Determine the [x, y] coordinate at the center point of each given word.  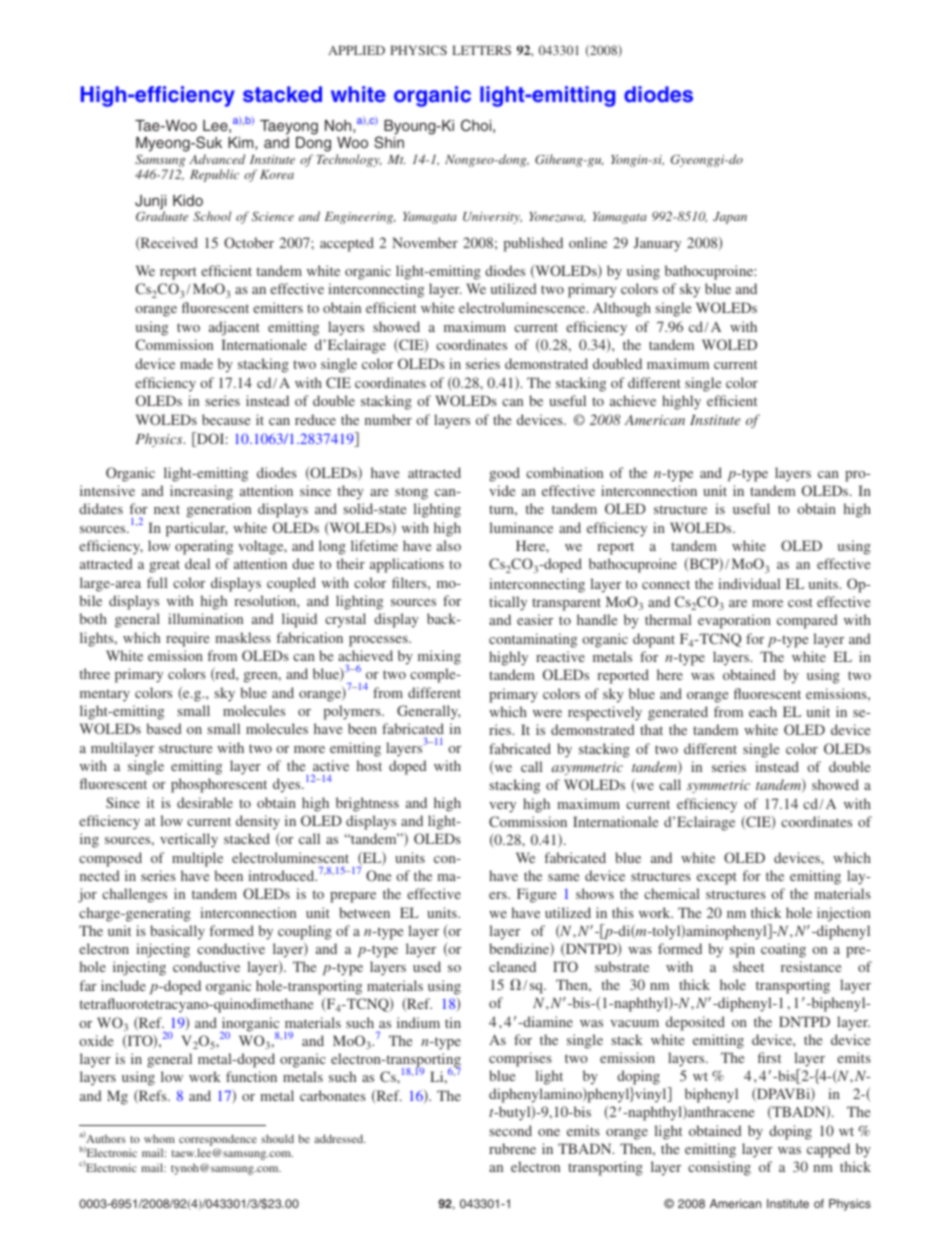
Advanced [217, 159]
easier [535, 619]
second [511, 1130]
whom [159, 1138]
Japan [730, 218]
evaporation [734, 621]
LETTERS [481, 50]
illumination [205, 618]
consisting [719, 1168]
